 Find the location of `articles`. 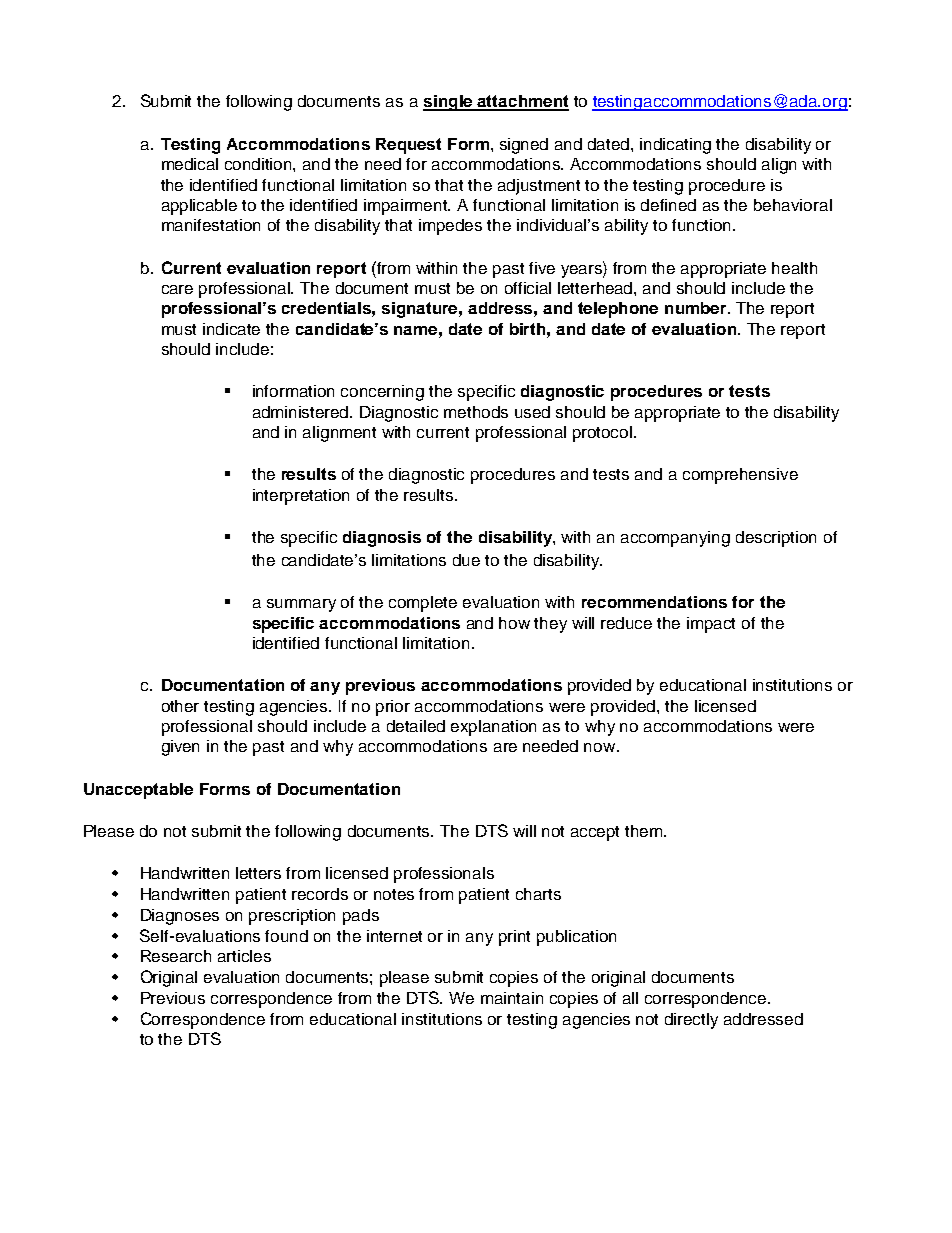

articles is located at coordinates (244, 956).
